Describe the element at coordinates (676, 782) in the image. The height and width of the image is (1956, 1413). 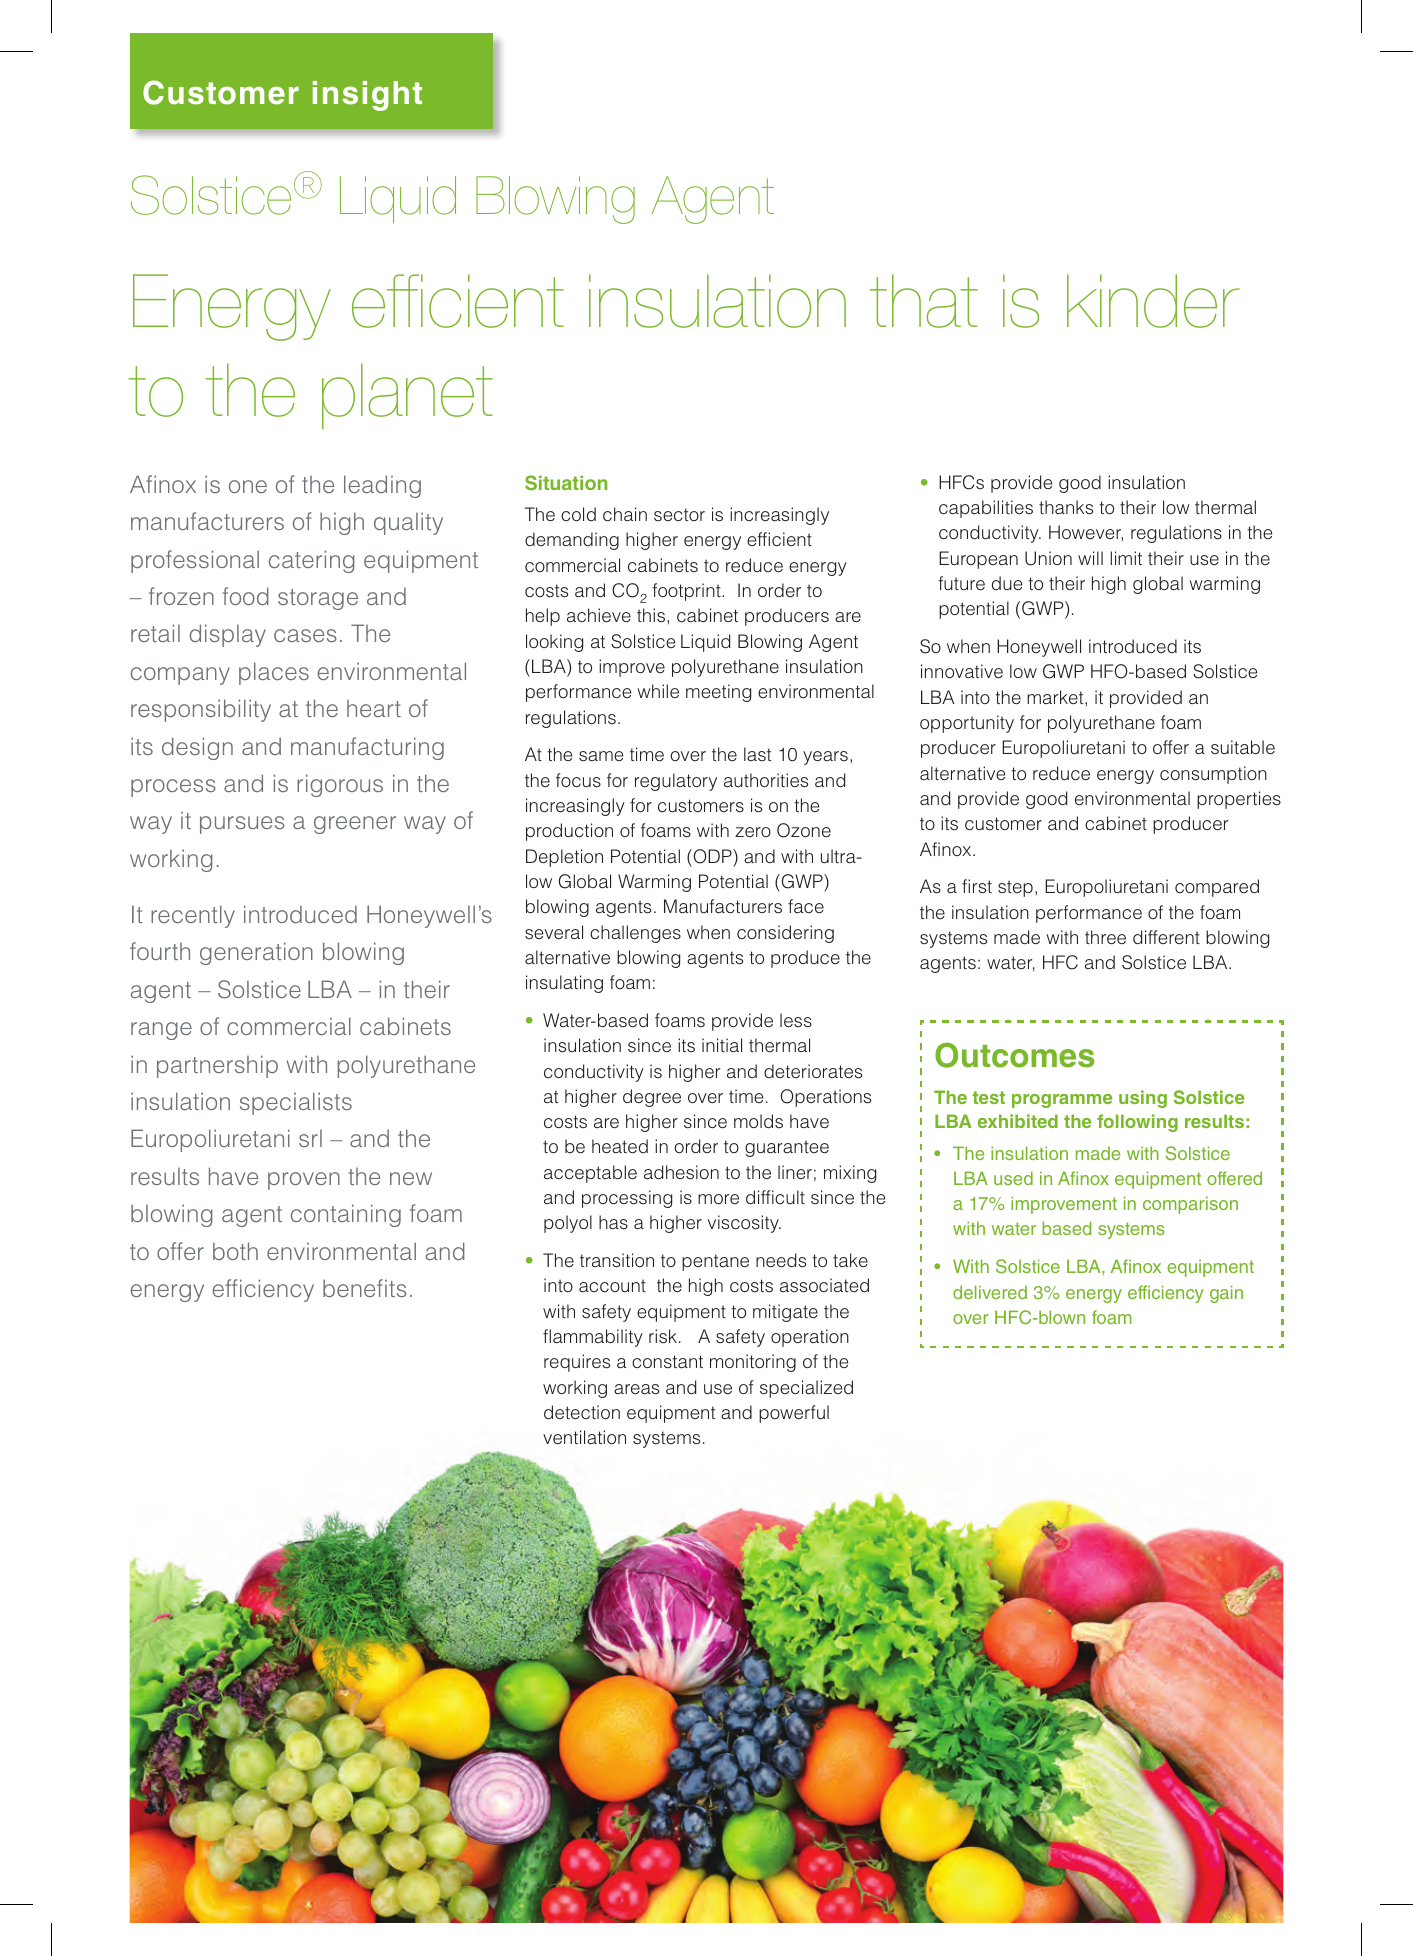
I see `regulatory` at that location.
